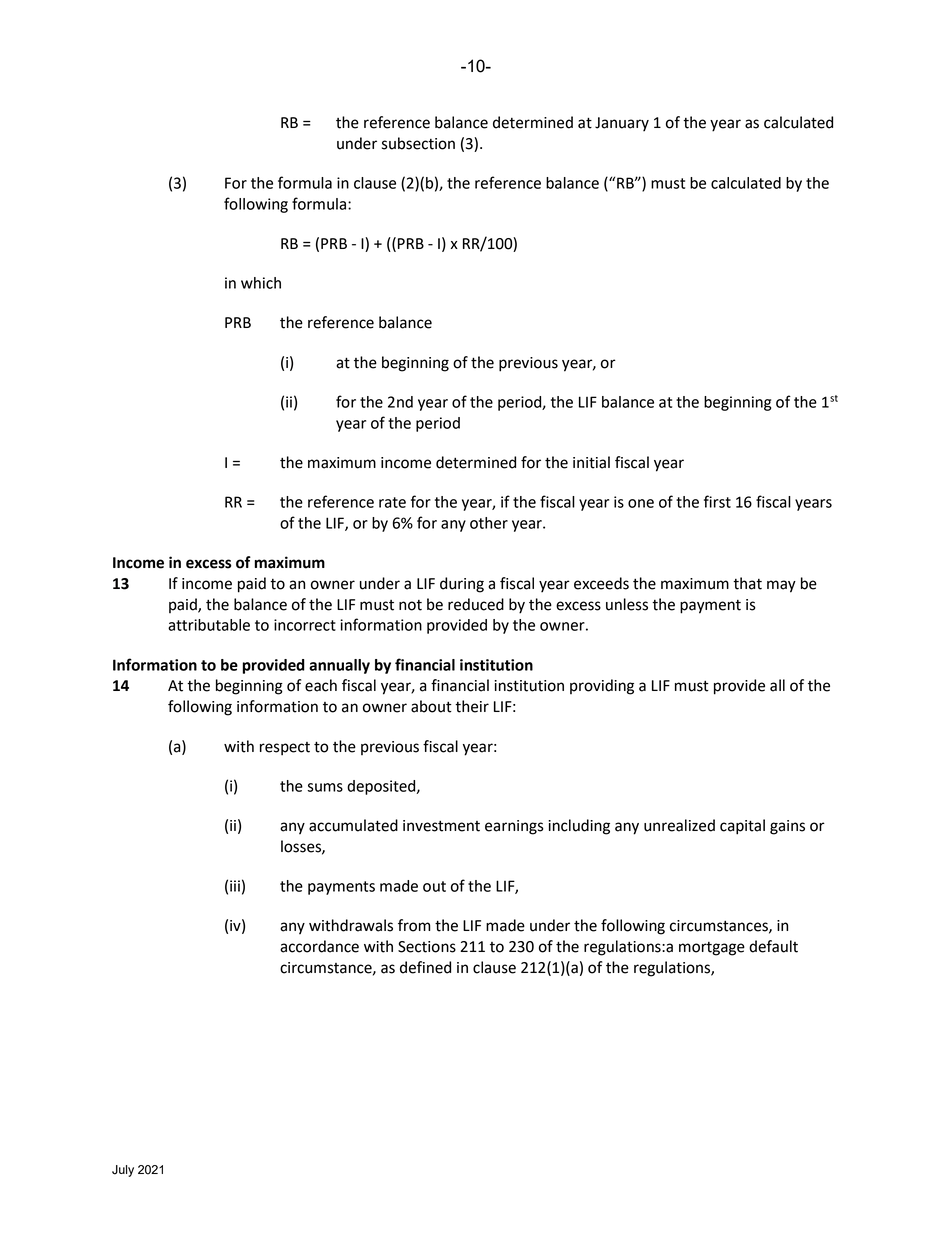 This image has height=1233, width=952. What do you see at coordinates (602, 687) in the image?
I see `providing` at bounding box center [602, 687].
